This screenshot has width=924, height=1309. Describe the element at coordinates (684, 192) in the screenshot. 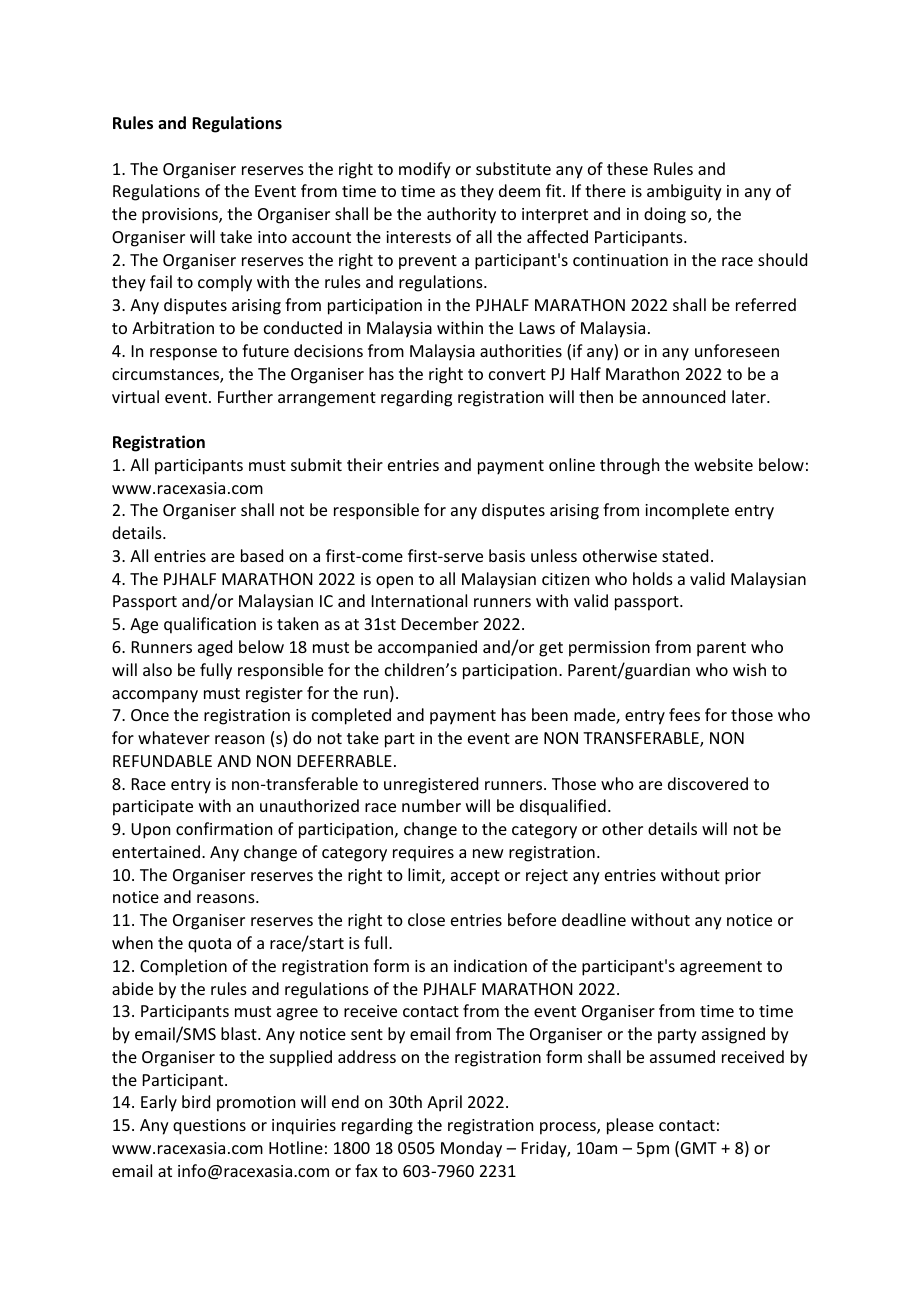

I see `ambiguity` at that location.
